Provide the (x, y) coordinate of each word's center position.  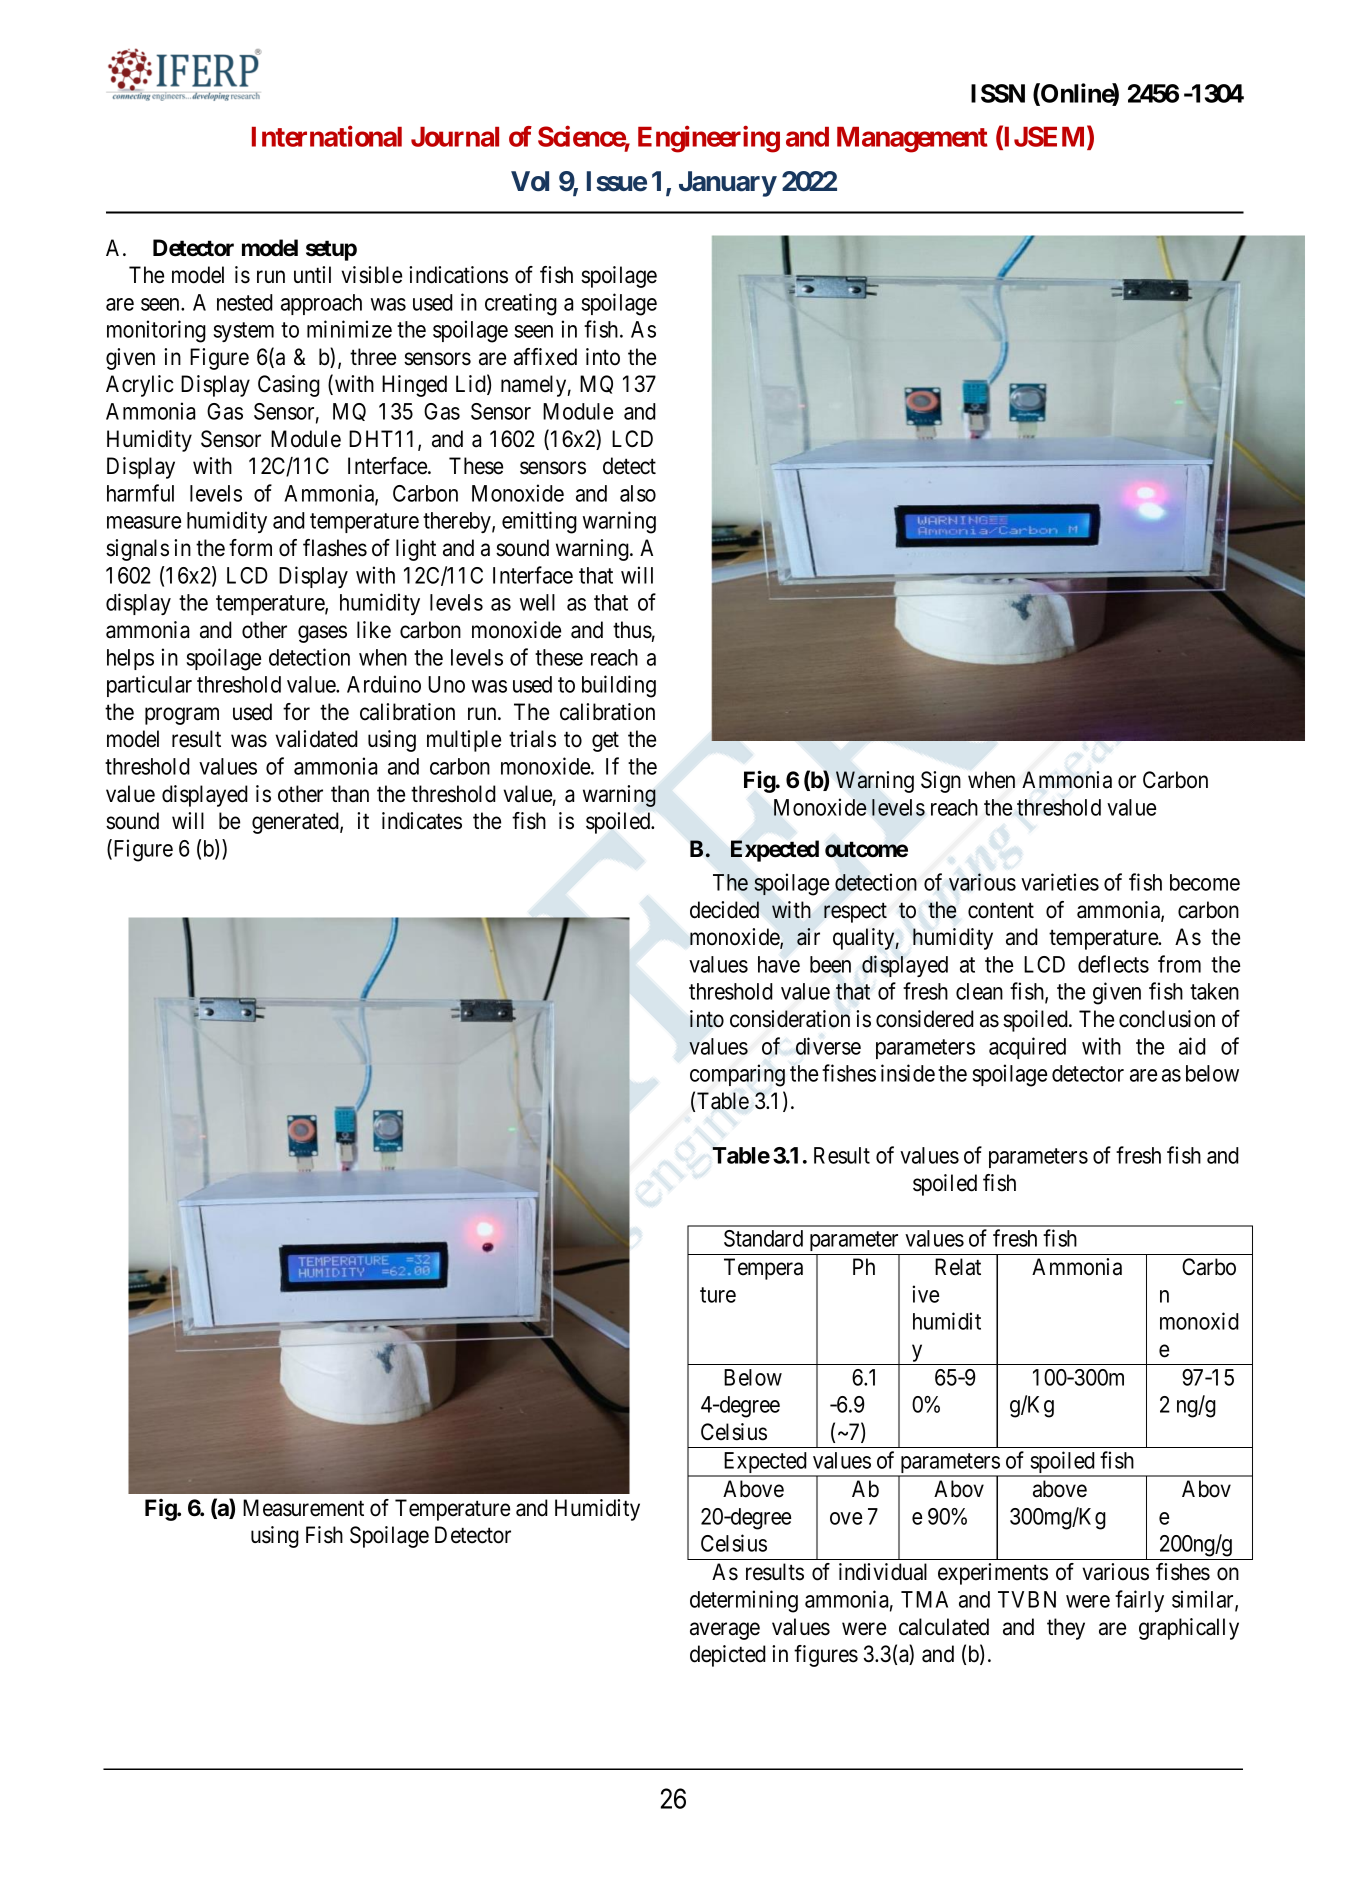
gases (322, 634)
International (327, 136)
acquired (1027, 1048)
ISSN (998, 93)
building (619, 686)
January (728, 184)
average (725, 1631)
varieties (1060, 882)
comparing (737, 1075)
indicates (422, 821)
